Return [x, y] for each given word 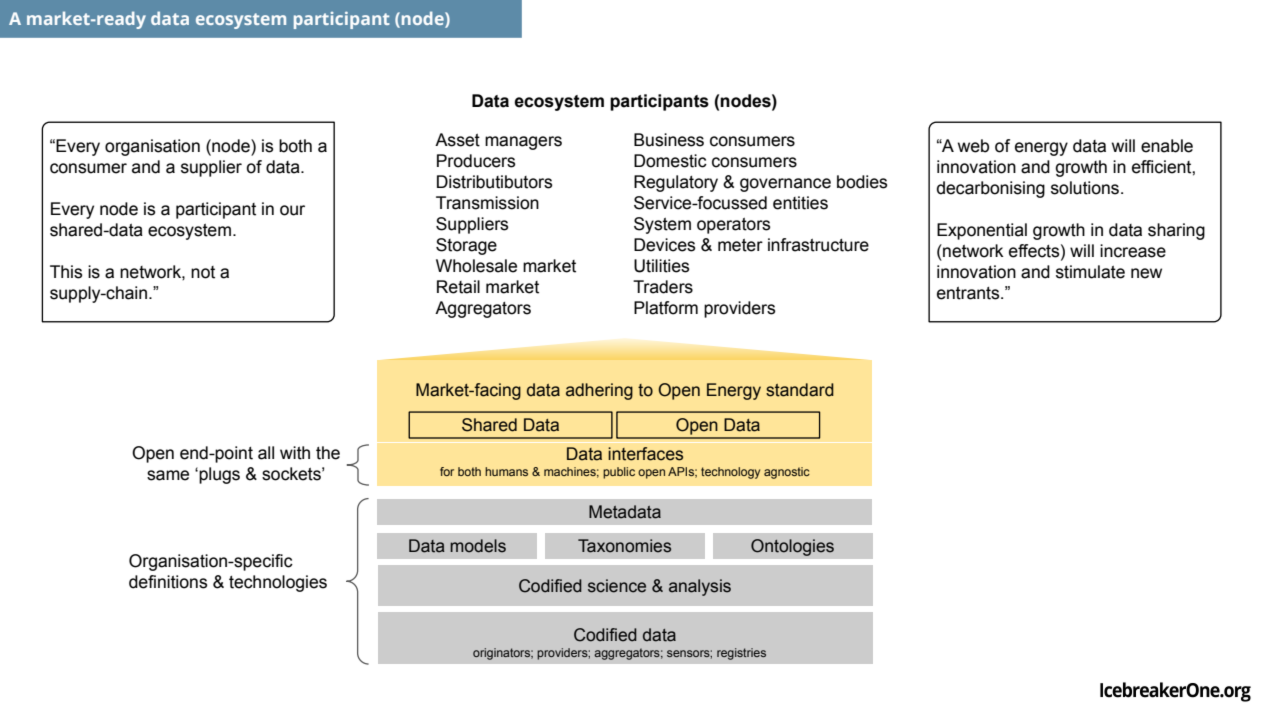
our [292, 210]
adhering [599, 391]
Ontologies [792, 547]
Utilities [661, 266]
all [266, 453]
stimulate [1090, 272]
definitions [168, 582]
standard [800, 390]
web [973, 146]
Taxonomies [624, 546]
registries [741, 654]
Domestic [670, 161]
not [203, 272]
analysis [700, 587]
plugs [219, 475]
